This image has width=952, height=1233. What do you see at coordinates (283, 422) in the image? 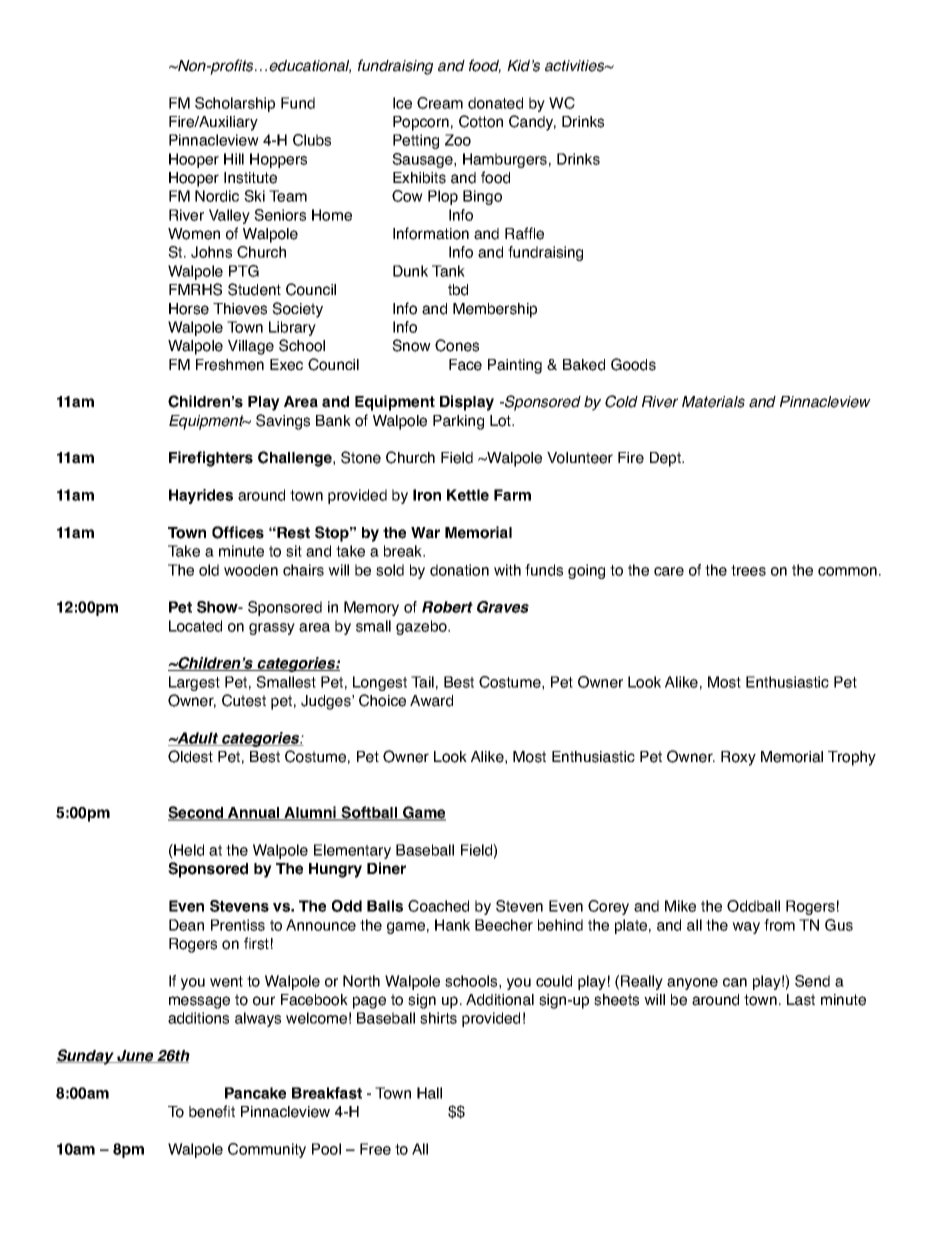
I see `Savings` at bounding box center [283, 422].
